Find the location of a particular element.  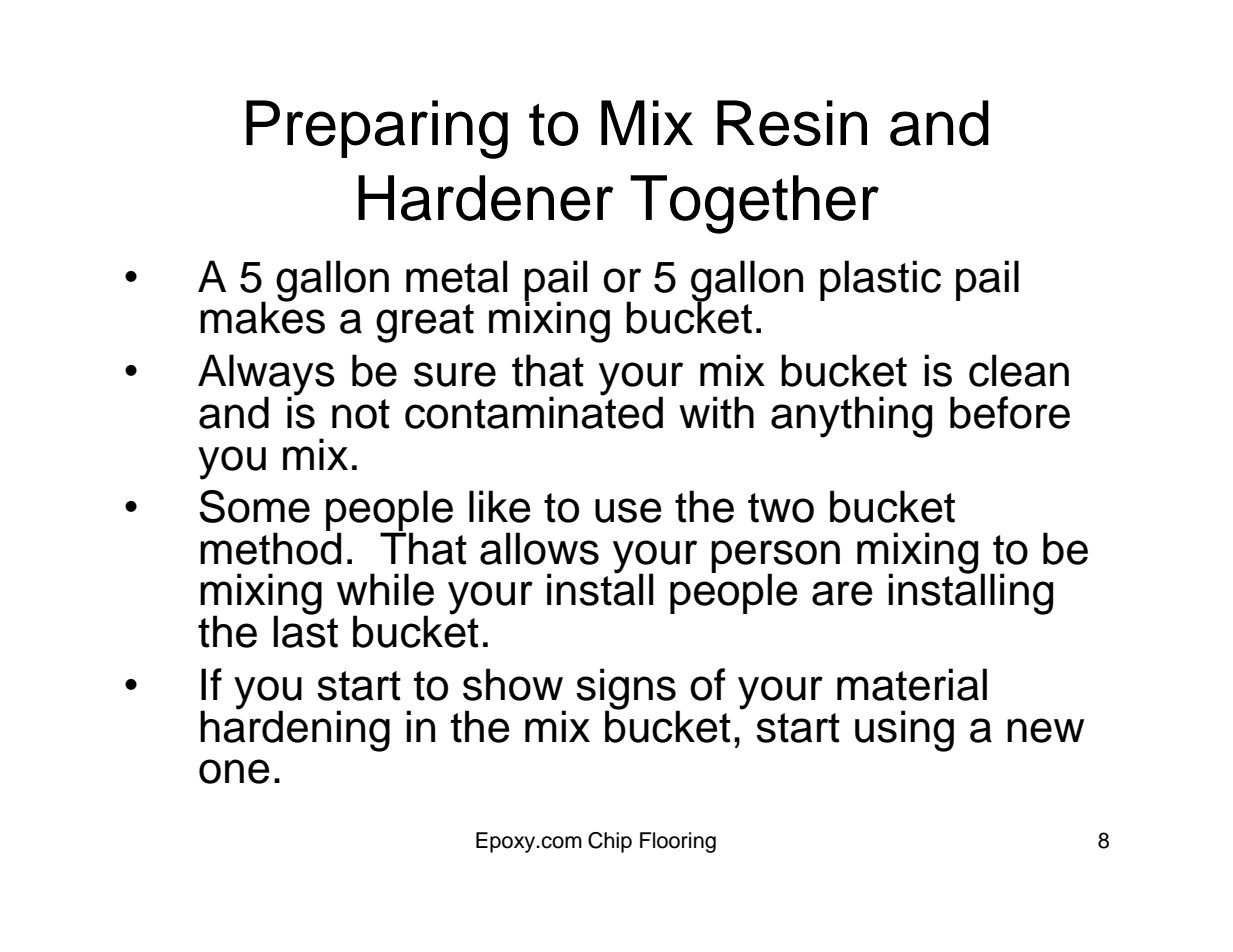

Together is located at coordinates (754, 204).
